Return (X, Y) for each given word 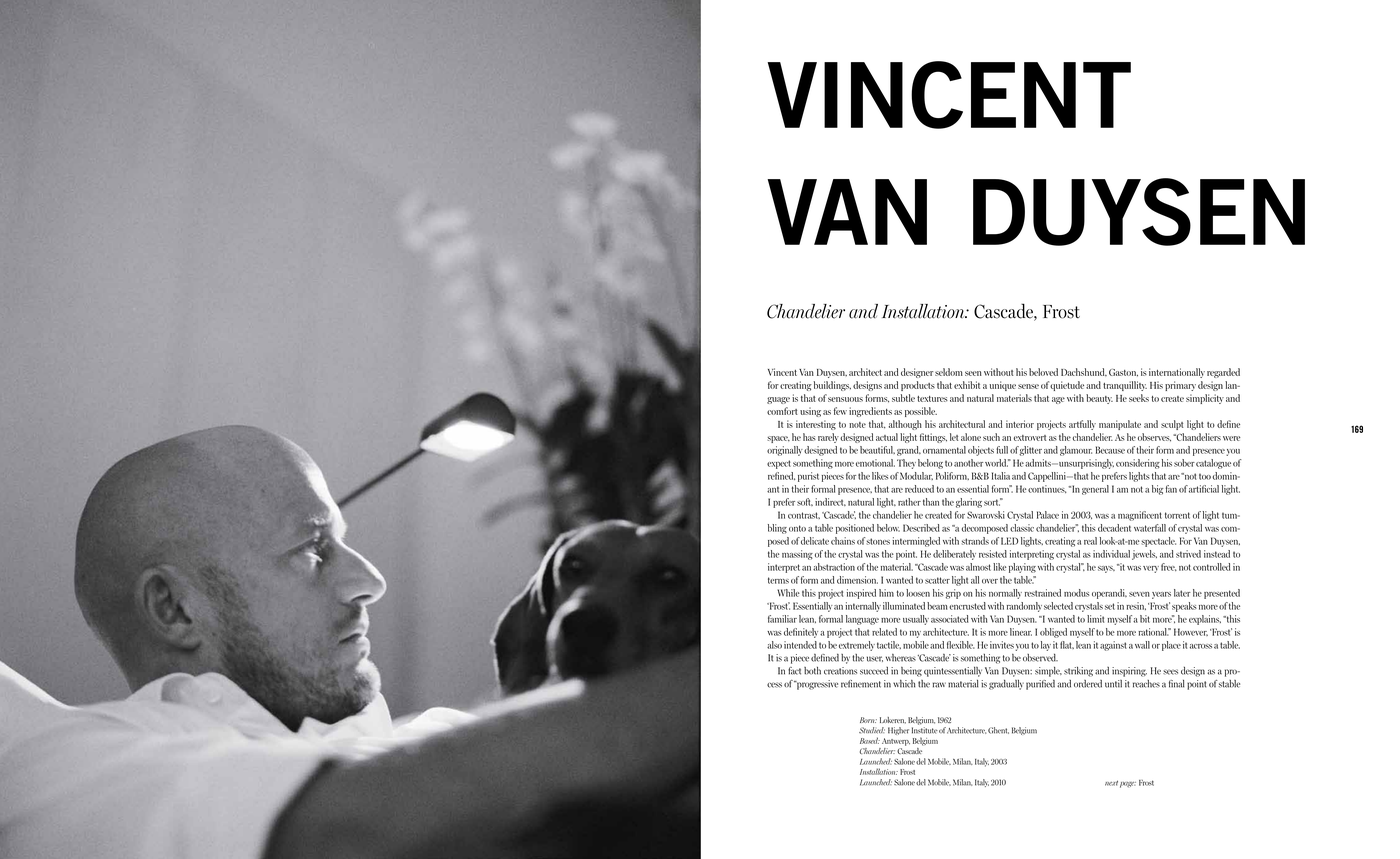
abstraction (834, 567)
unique (1002, 386)
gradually (1006, 684)
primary (1180, 386)
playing (1022, 568)
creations (840, 671)
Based (870, 740)
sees (1170, 672)
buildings (832, 386)
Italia (1001, 476)
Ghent (998, 730)
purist (808, 477)
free (1169, 567)
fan (1171, 489)
